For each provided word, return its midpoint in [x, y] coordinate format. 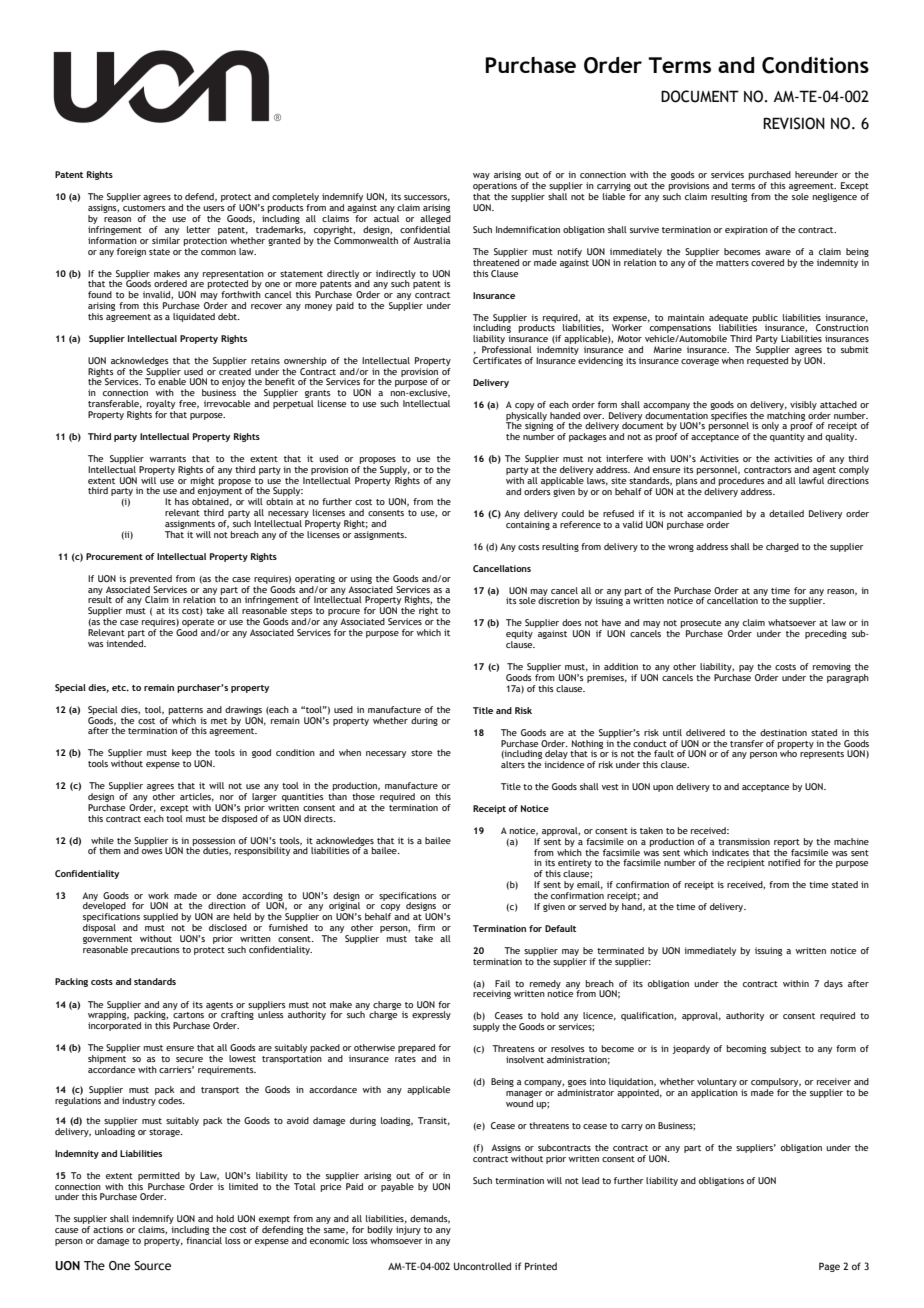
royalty [161, 404]
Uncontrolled [482, 1266]
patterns [186, 711]
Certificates [497, 359]
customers [144, 208]
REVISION [794, 123]
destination [783, 732]
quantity [787, 437]
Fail [502, 983]
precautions [155, 950]
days [833, 984]
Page [829, 1267]
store [421, 753]
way [481, 176]
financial [204, 1240]
